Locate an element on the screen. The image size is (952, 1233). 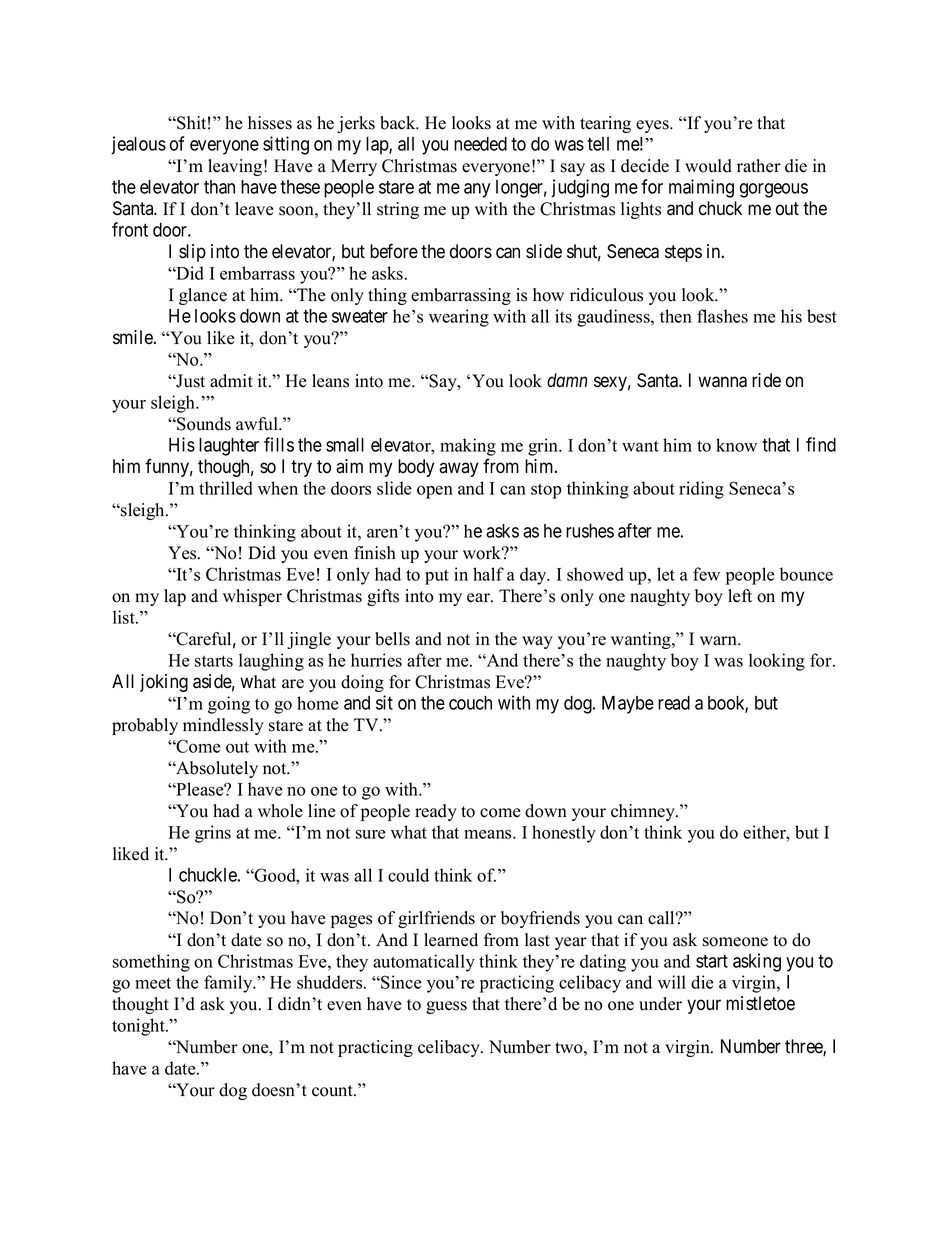
thrilled is located at coordinates (226, 488).
